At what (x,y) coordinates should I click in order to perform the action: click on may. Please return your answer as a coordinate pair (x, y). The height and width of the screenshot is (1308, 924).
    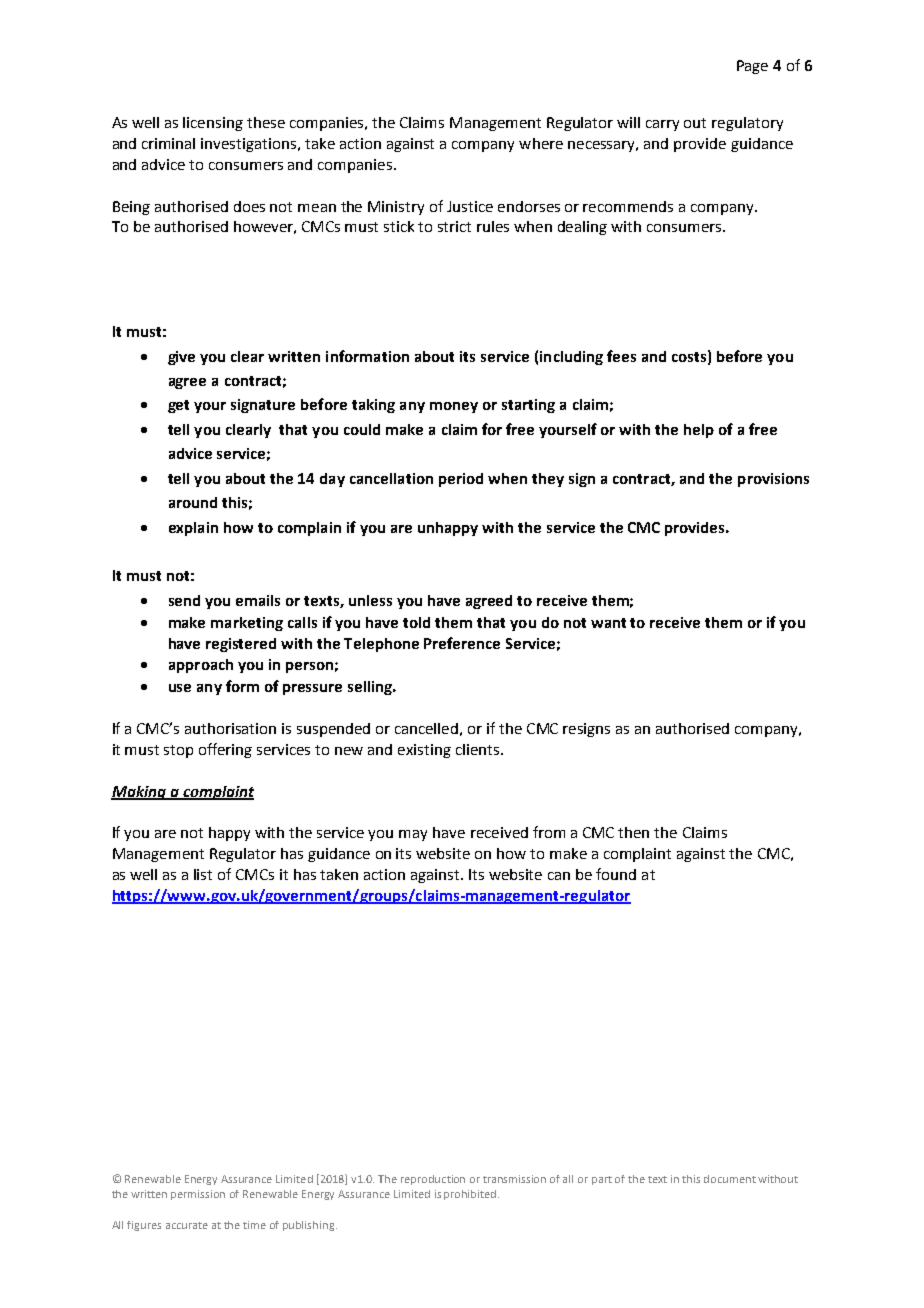
    Looking at the image, I should click on (413, 835).
